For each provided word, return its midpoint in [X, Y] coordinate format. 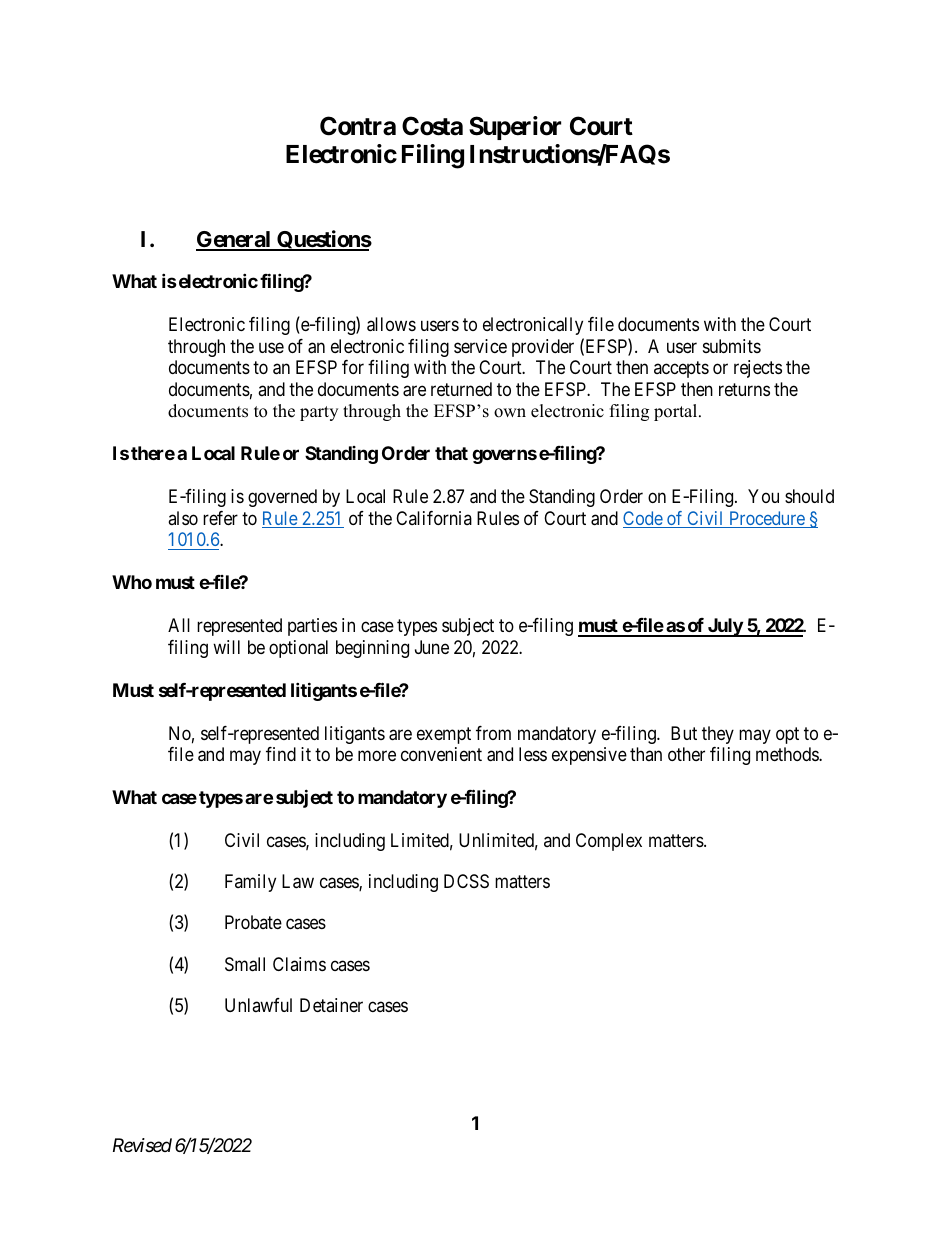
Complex [609, 842]
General [234, 240]
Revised [142, 1145]
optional [298, 649]
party [319, 413]
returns [744, 389]
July [724, 627]
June [432, 647]
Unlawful [258, 1005]
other [686, 754]
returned [461, 389]
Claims [299, 964]
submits [732, 346]
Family [250, 883]
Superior [515, 128]
